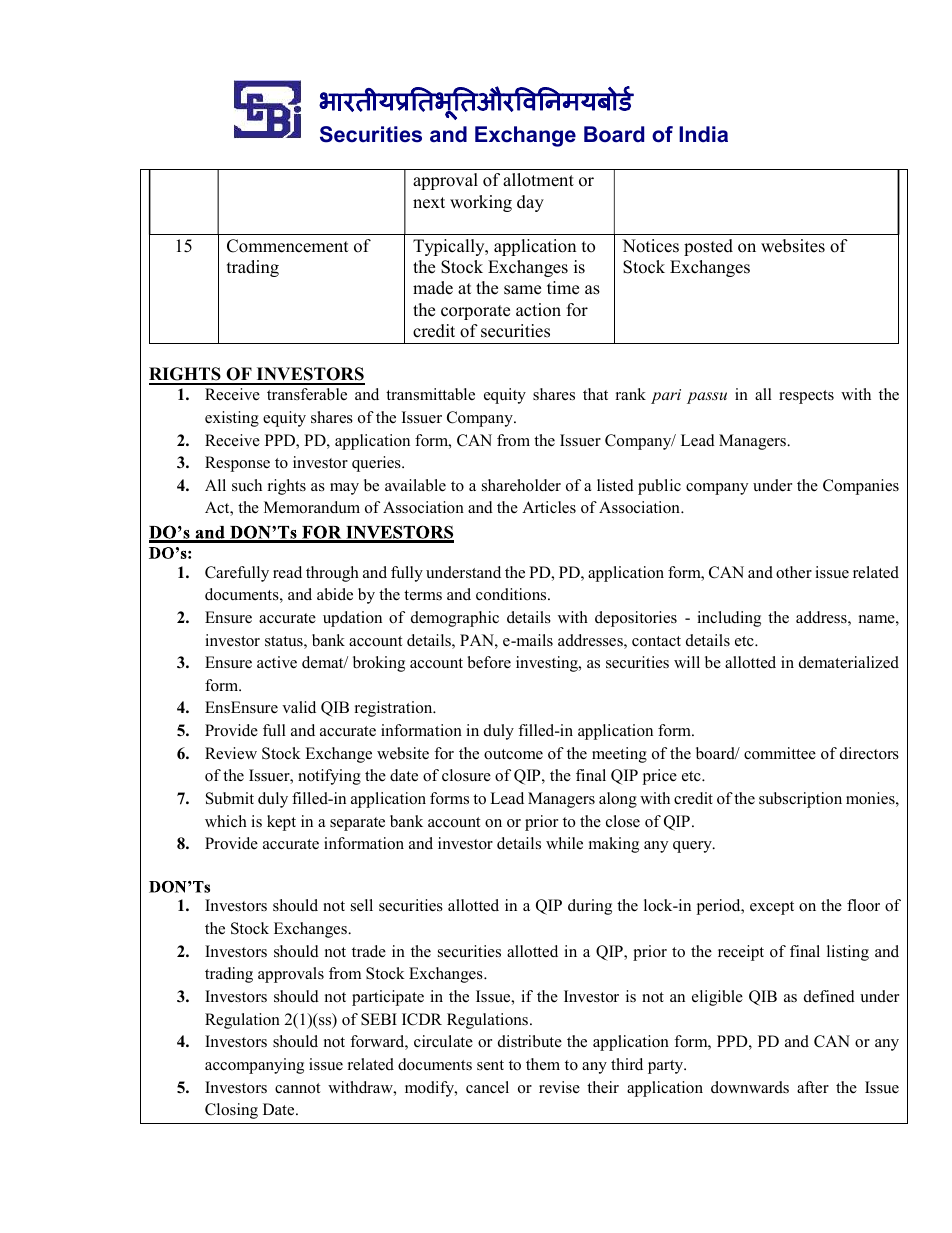 This screenshot has width=952, height=1233. Describe the element at coordinates (729, 619) in the screenshot. I see `including` at that location.
